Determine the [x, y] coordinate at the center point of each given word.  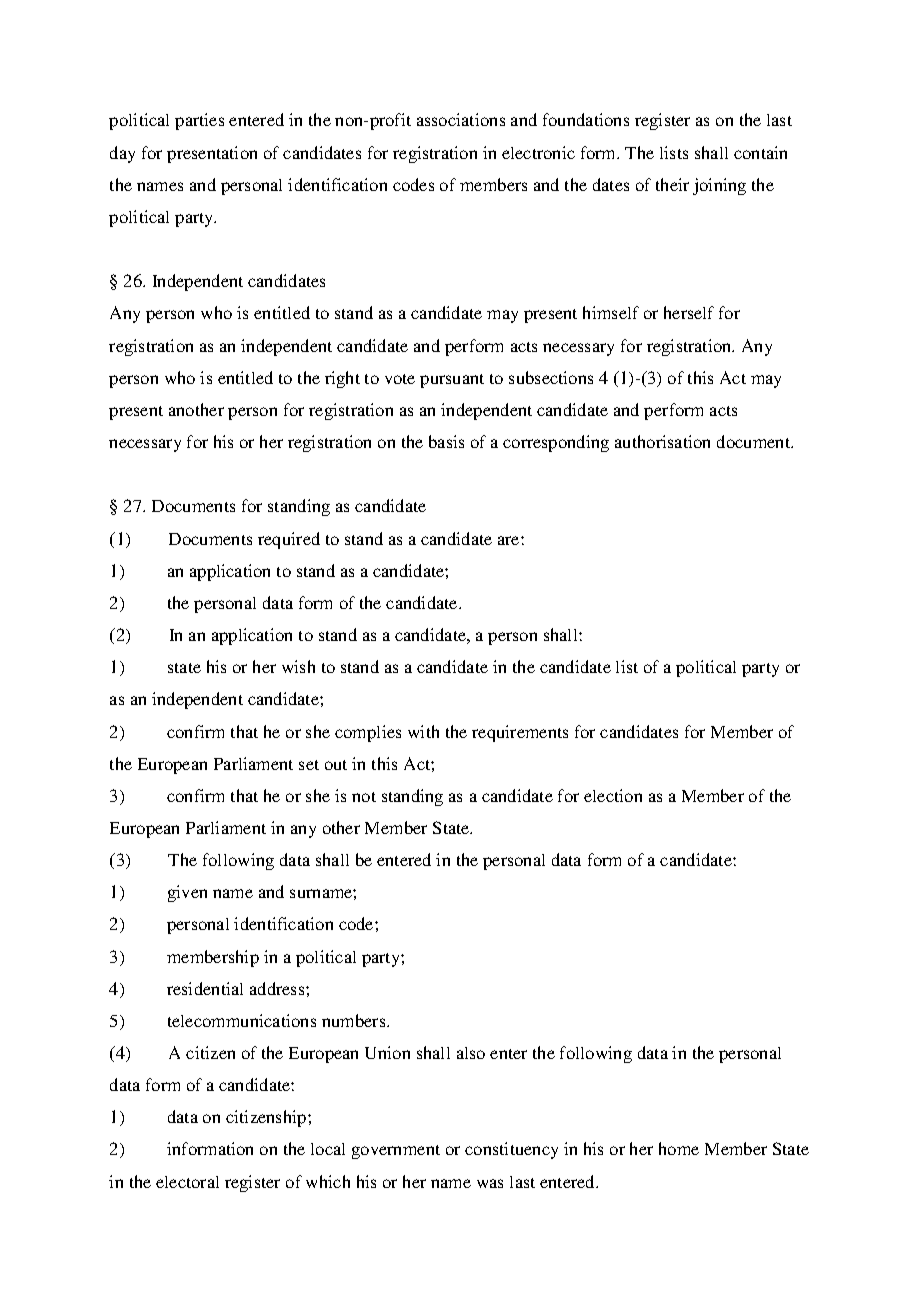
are [510, 540]
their [672, 184]
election [613, 795]
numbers [355, 1020]
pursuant [452, 381]
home [679, 1148]
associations [461, 119]
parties [199, 121]
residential [205, 988]
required [289, 540]
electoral [187, 1182]
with [423, 731]
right [342, 379]
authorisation [662, 441]
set [309, 765]
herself [689, 312]
